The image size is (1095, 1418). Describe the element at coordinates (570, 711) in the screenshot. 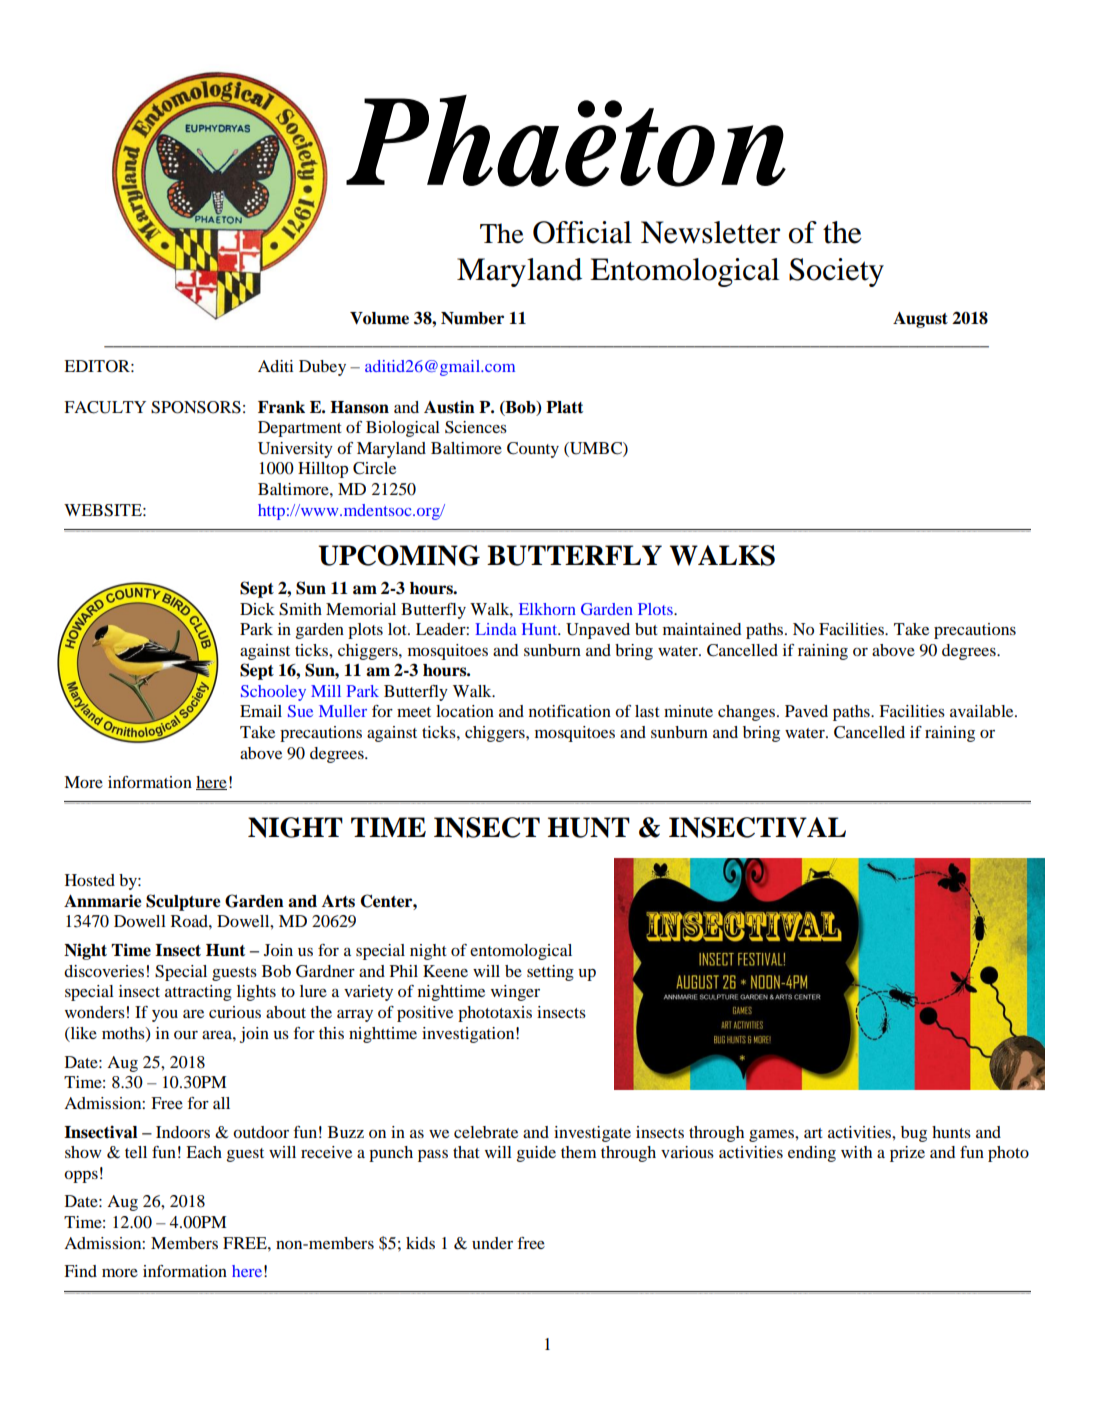

I see `notification` at that location.
